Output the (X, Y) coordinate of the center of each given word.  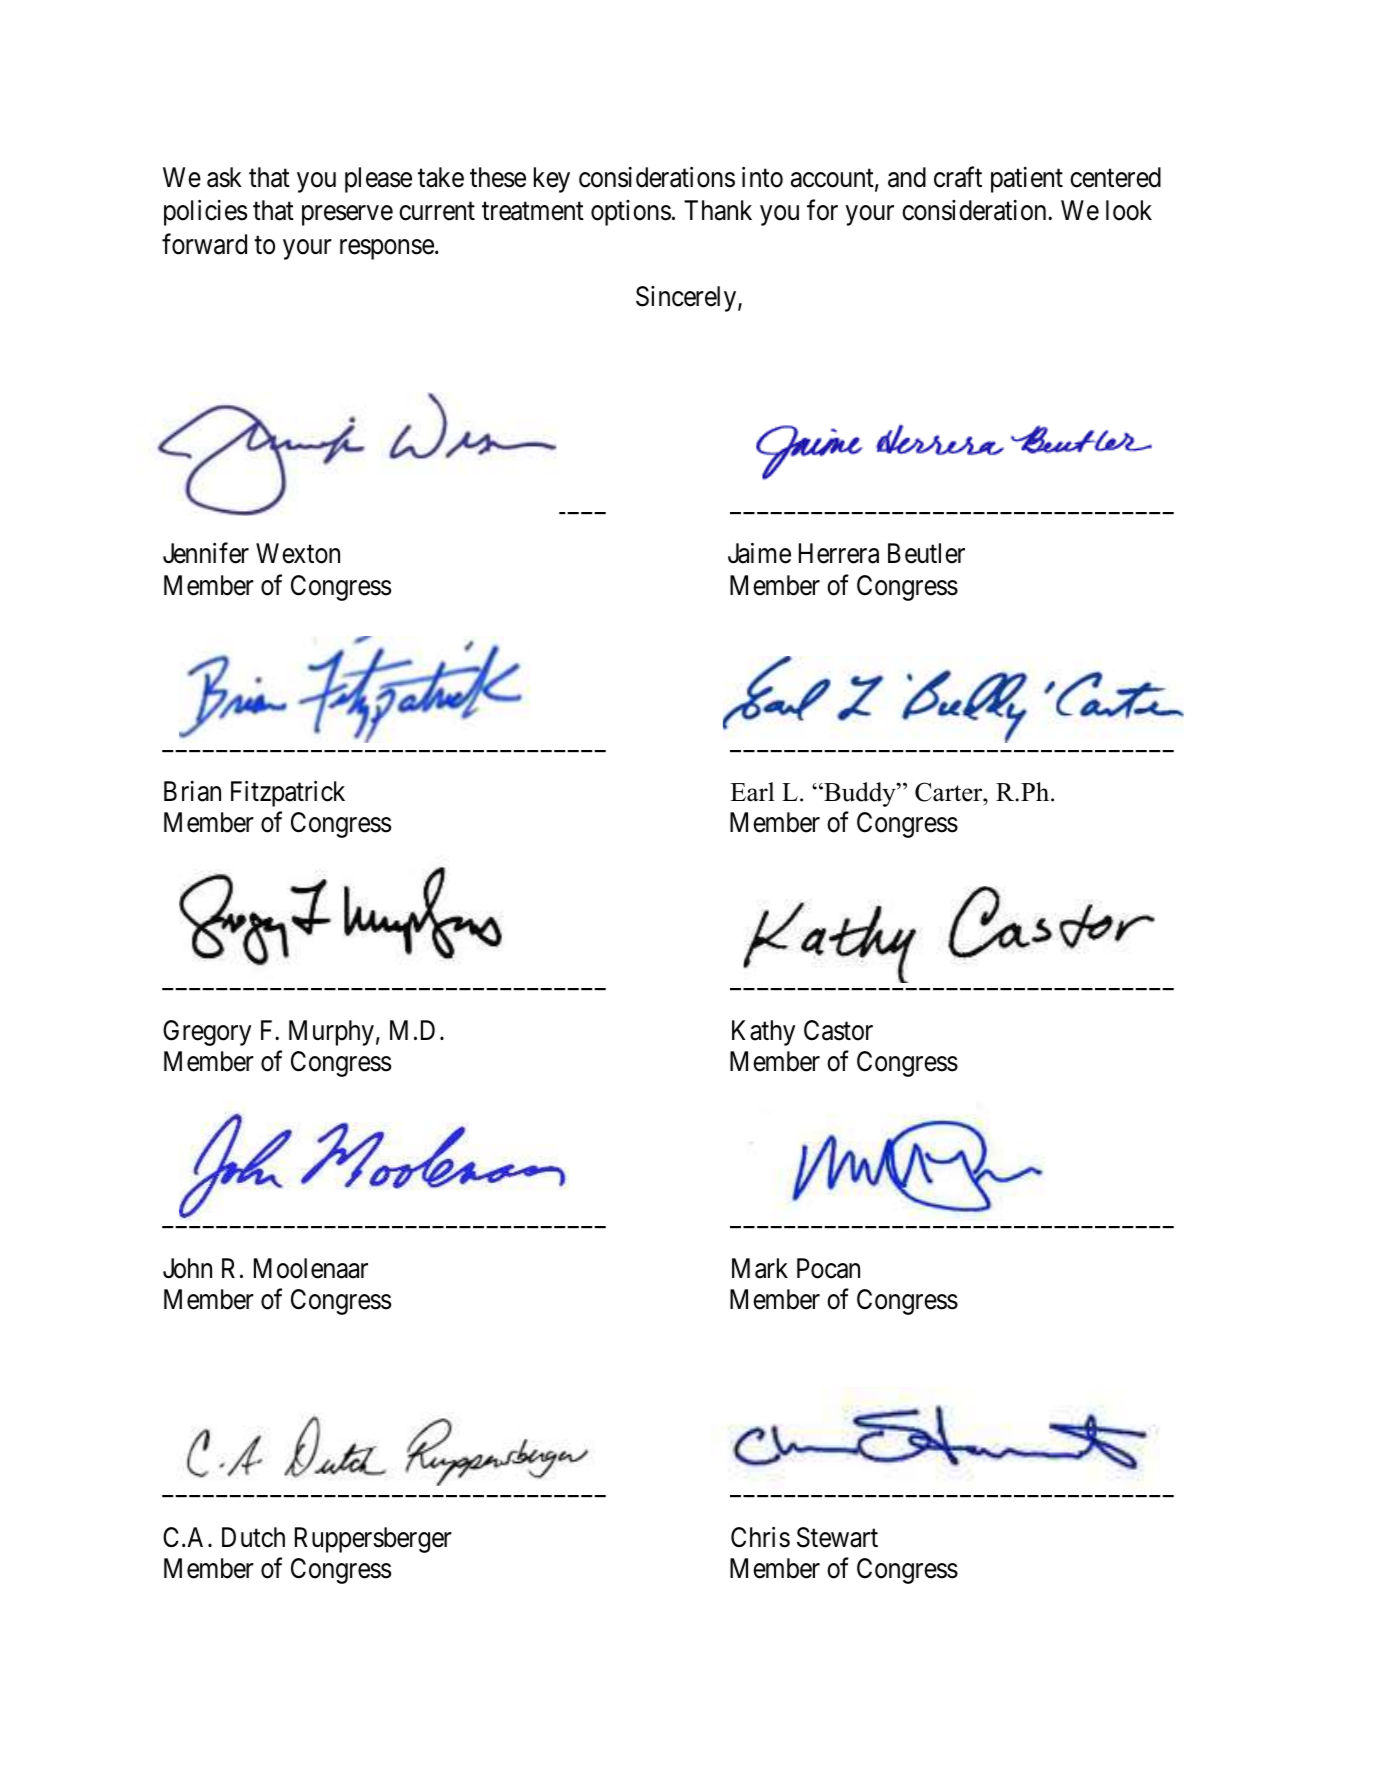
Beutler (926, 553)
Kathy (763, 1033)
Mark (760, 1268)
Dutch (253, 1537)
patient (1027, 180)
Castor (838, 1030)
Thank (718, 210)
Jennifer (206, 553)
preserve (347, 216)
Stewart (837, 1537)
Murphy (331, 1033)
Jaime (759, 553)
